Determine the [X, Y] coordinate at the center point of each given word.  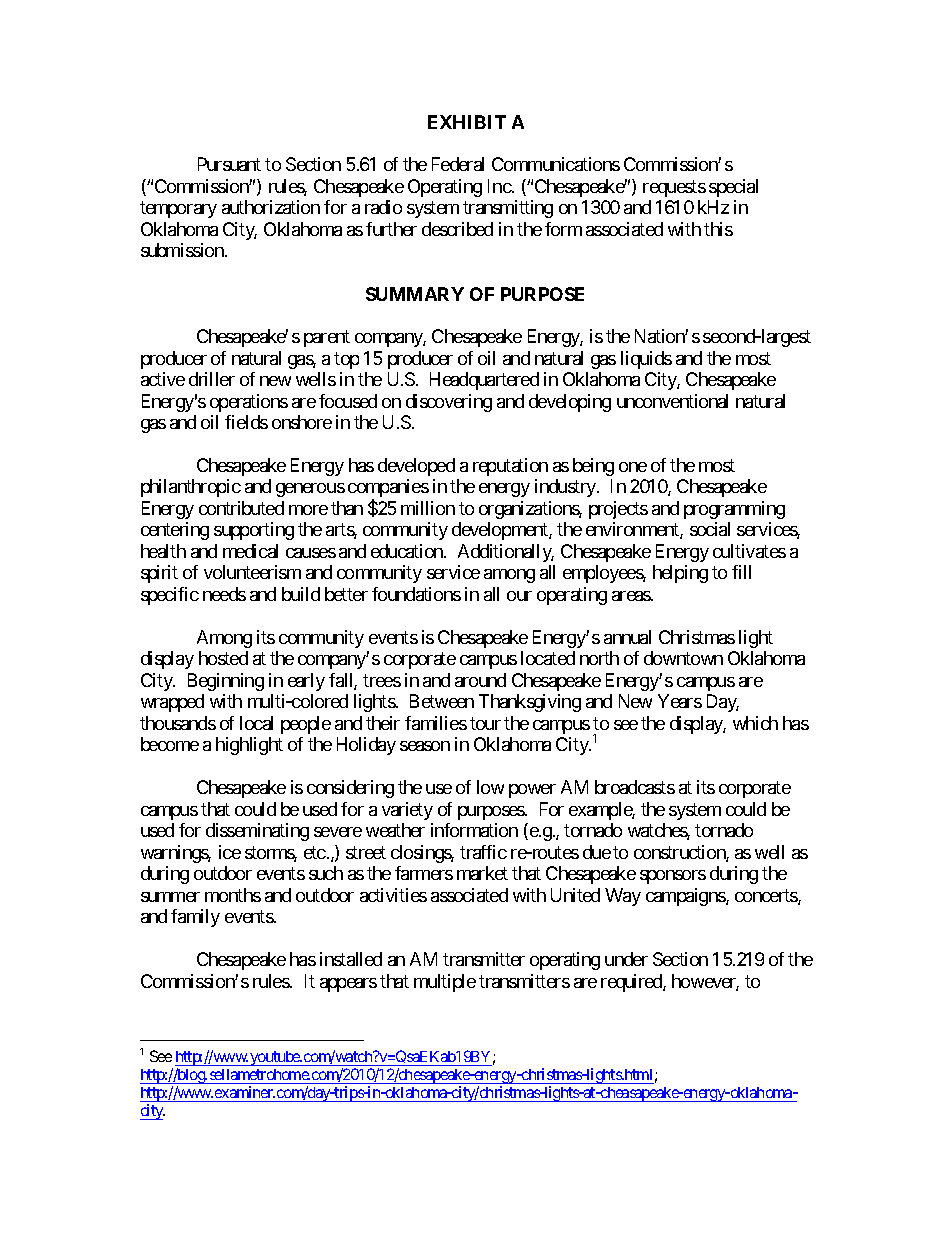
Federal [458, 164]
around [480, 680]
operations [249, 403]
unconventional [672, 401]
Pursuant [229, 164]
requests [674, 188]
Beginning [226, 682]
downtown [683, 658]
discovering [449, 403]
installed [351, 959]
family [195, 918]
